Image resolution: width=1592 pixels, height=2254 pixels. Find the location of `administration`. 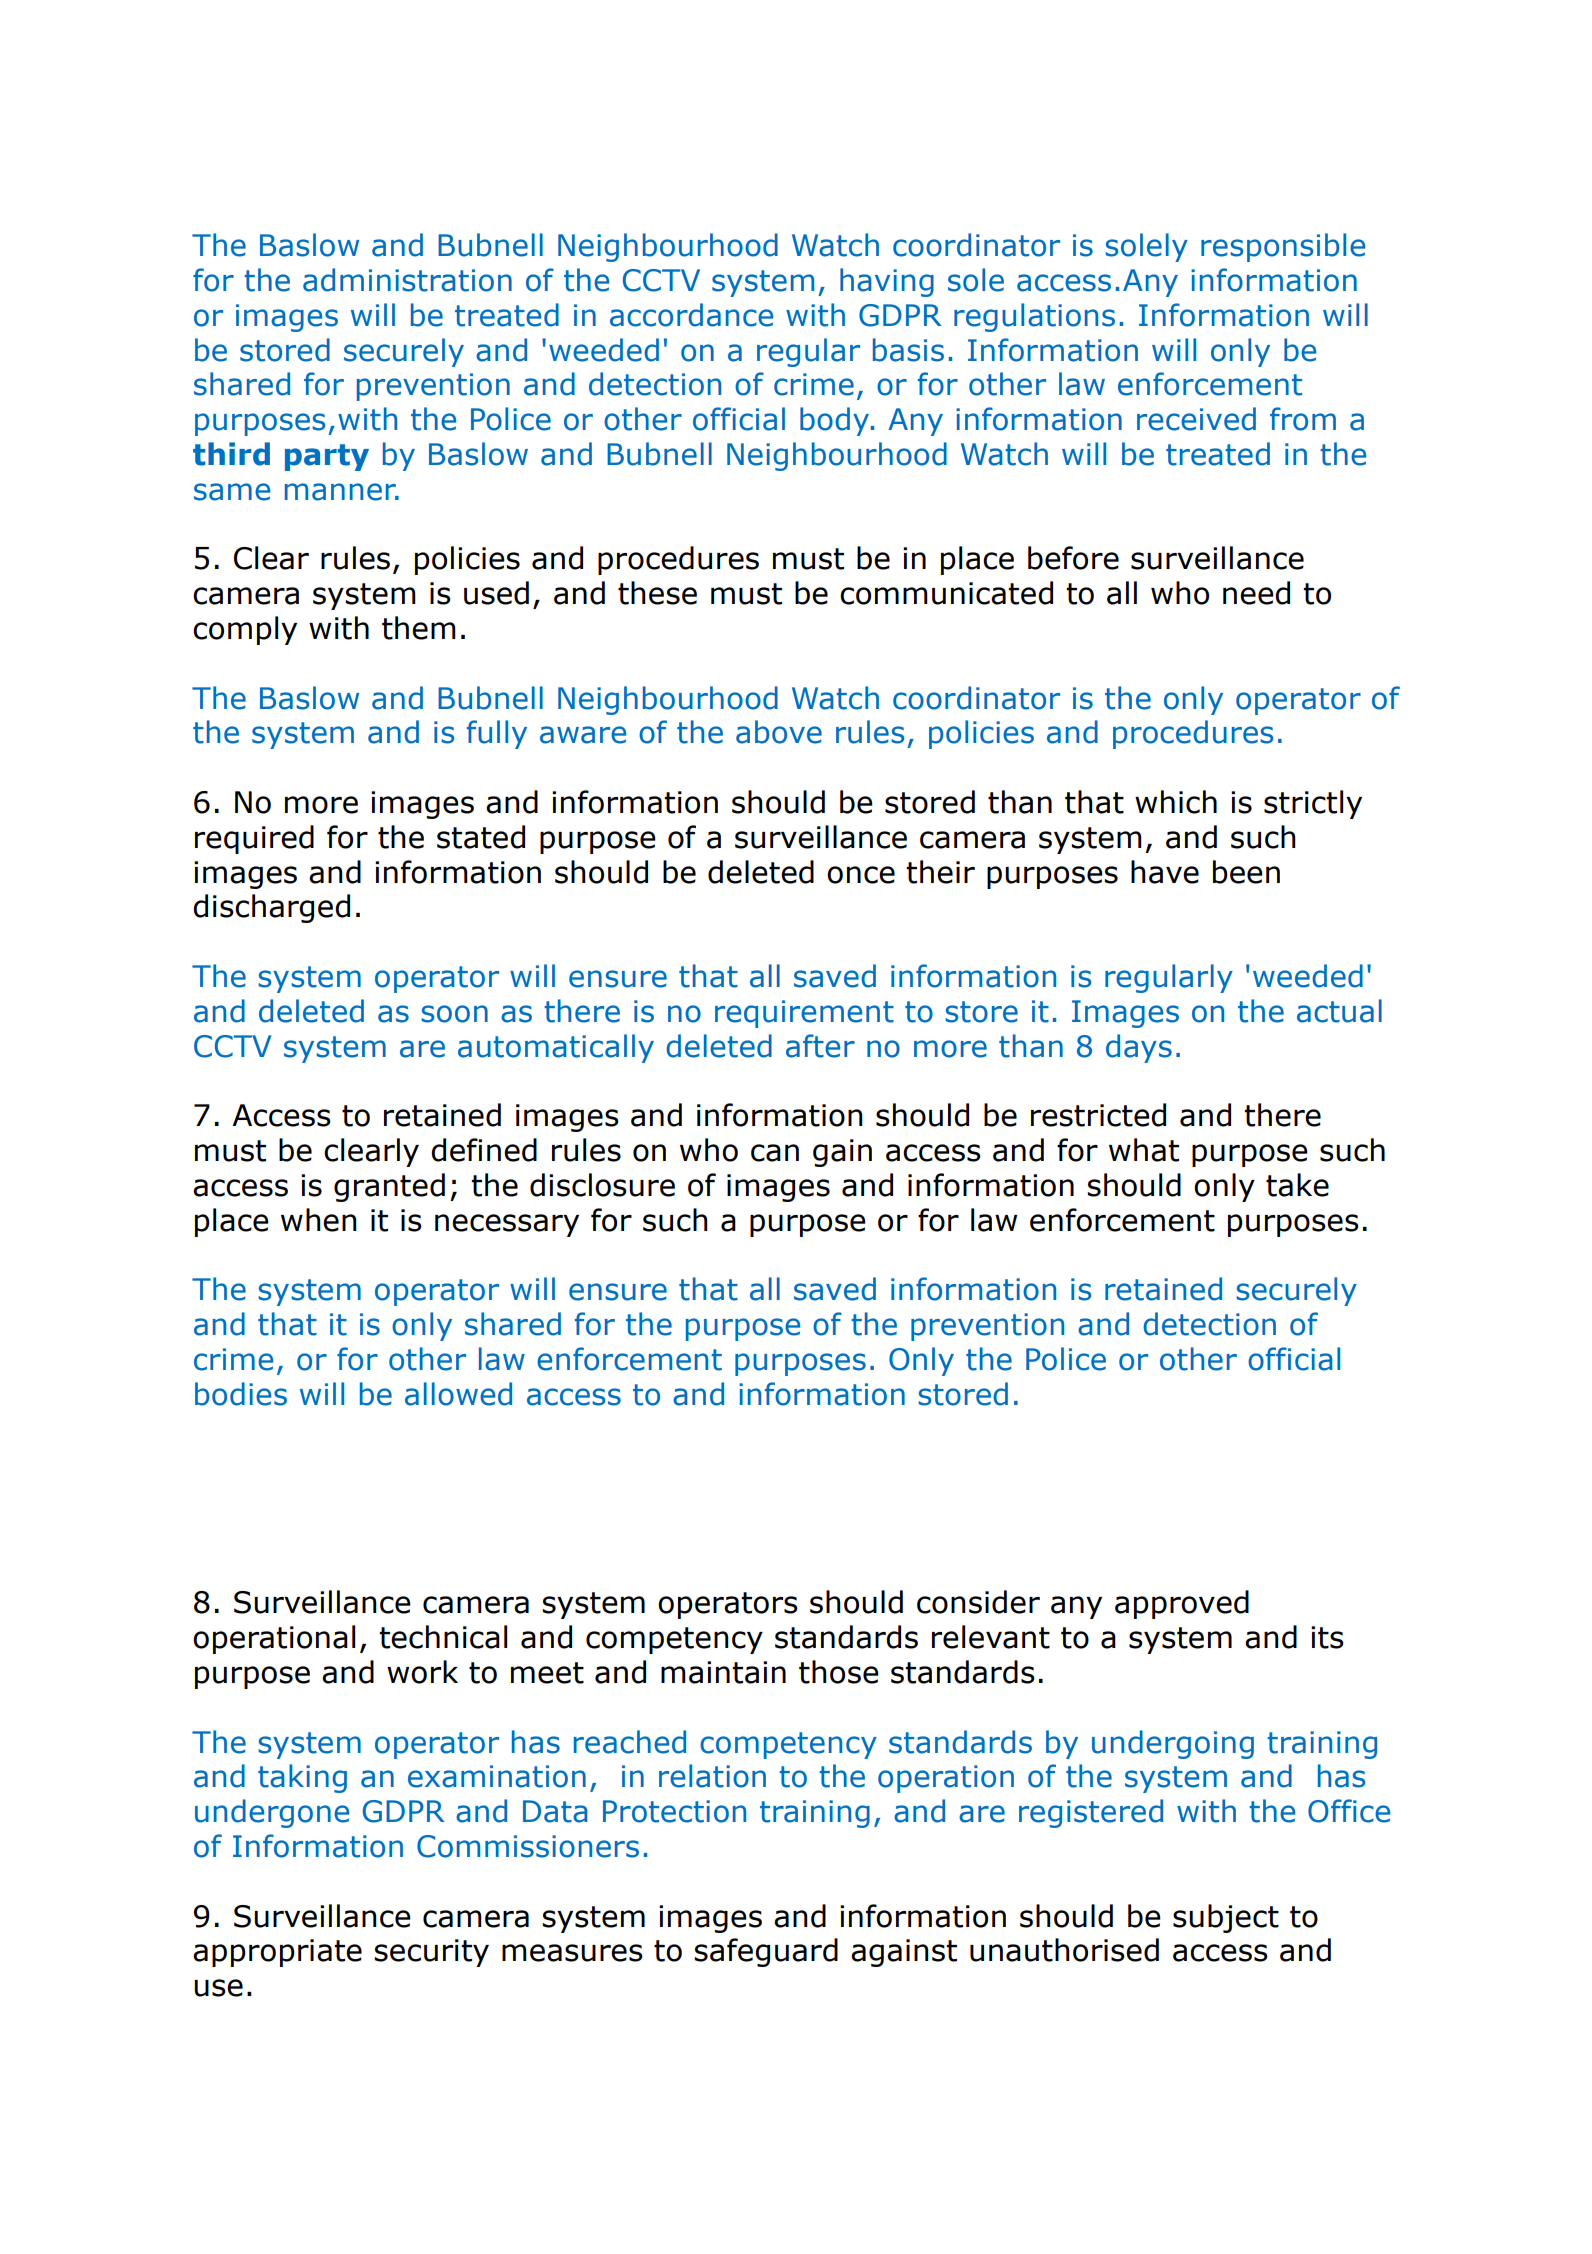

administration is located at coordinates (407, 280).
